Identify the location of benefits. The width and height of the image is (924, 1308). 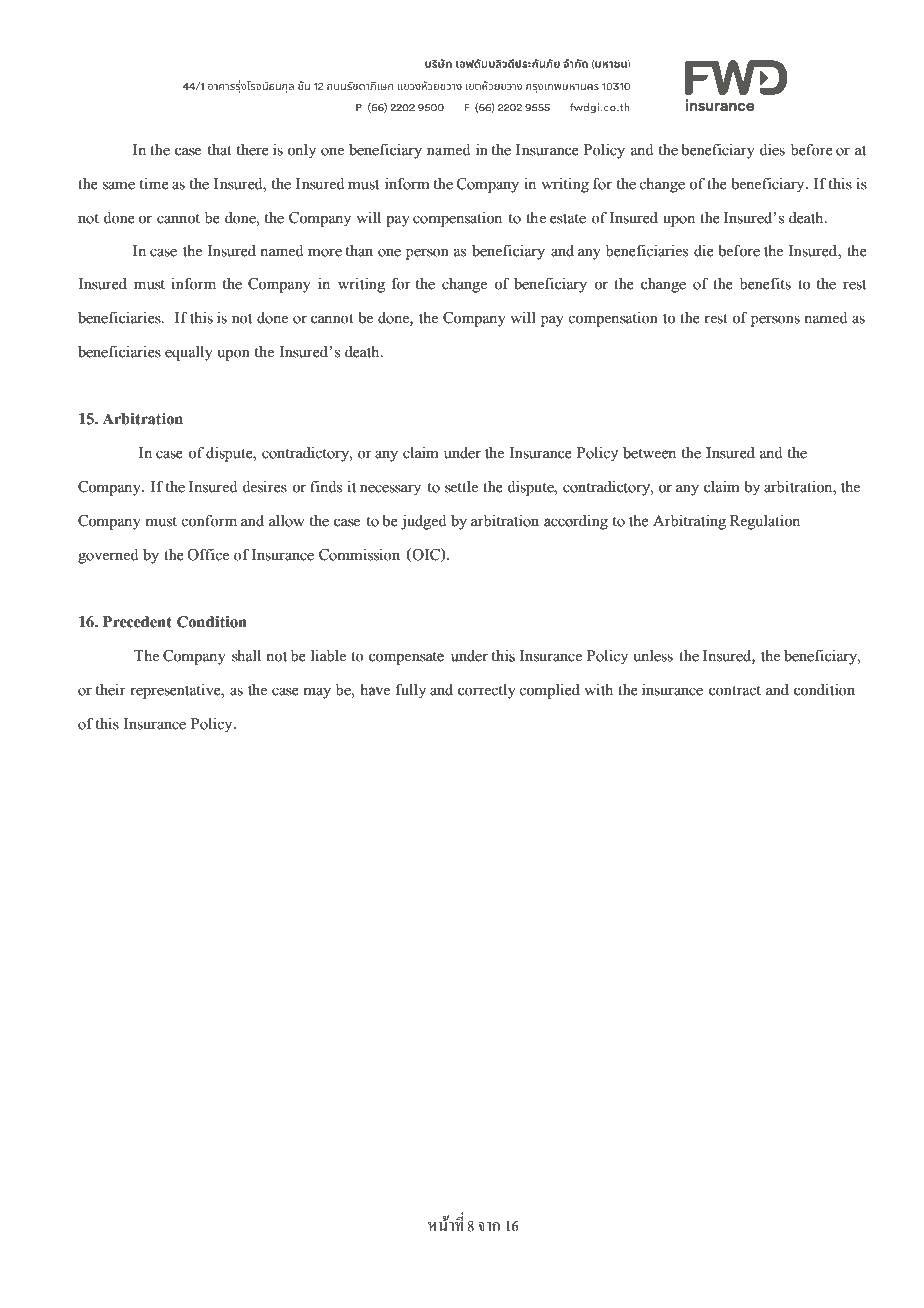
(765, 284).
